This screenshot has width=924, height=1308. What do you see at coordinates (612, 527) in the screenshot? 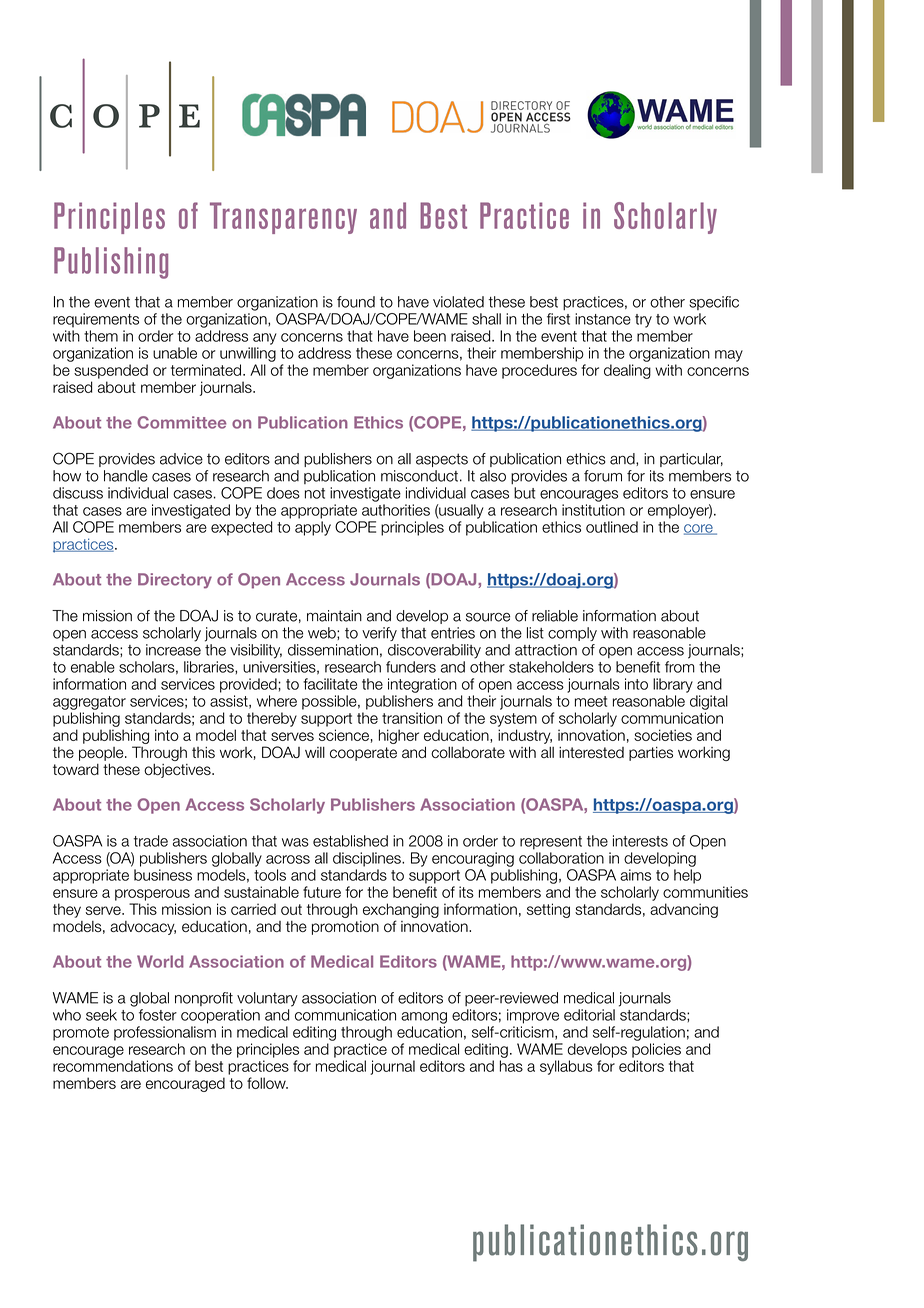
I see `outlined` at bounding box center [612, 527].
